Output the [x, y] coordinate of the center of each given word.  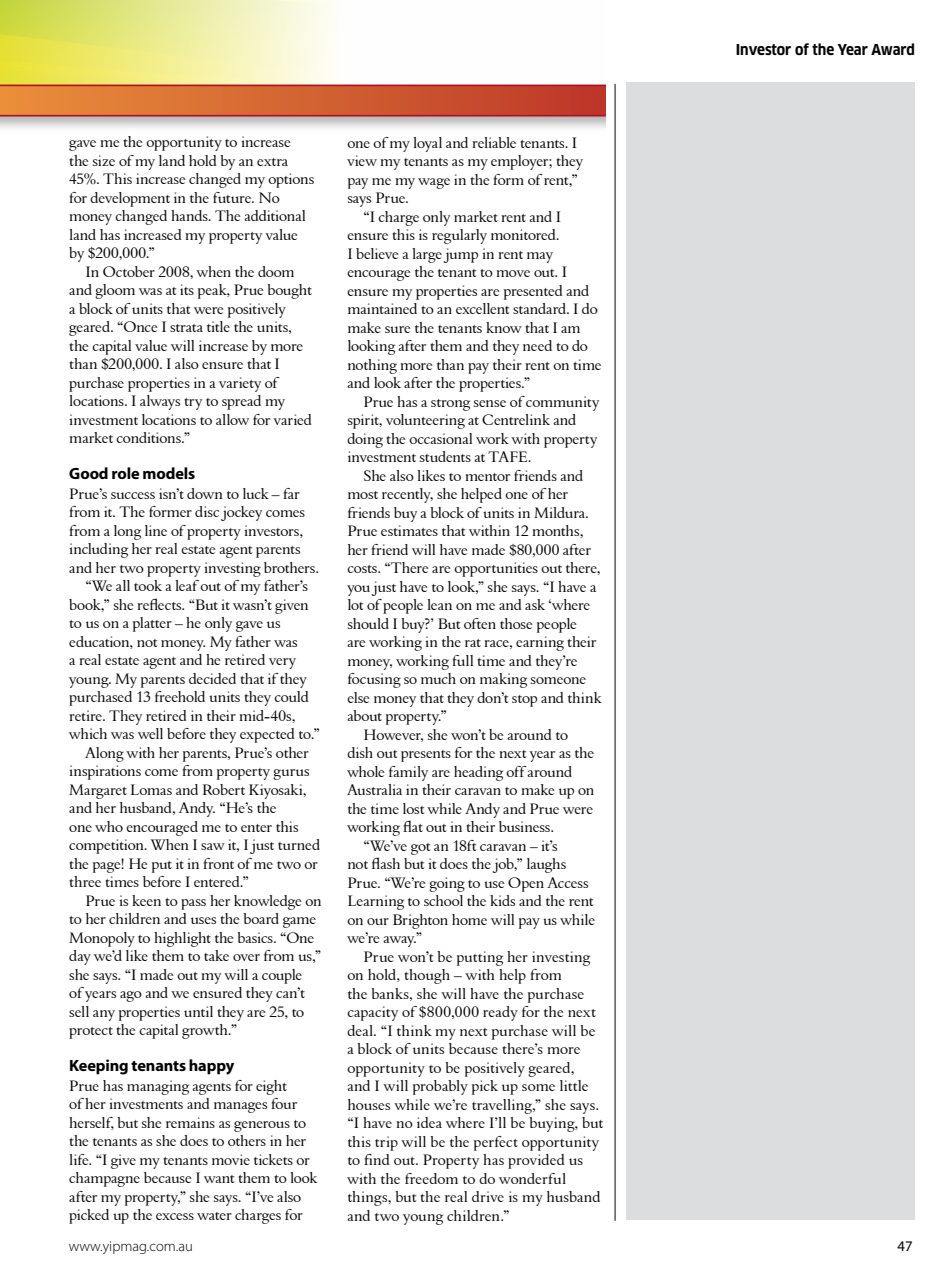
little [574, 1085]
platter [152, 624]
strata [186, 328]
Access [567, 882]
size [104, 160]
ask [535, 604]
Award [892, 49]
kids [502, 900]
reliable [494, 142]
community [562, 403]
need [537, 345]
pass [193, 904]
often [480, 623]
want [219, 1179]
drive [488, 1196]
